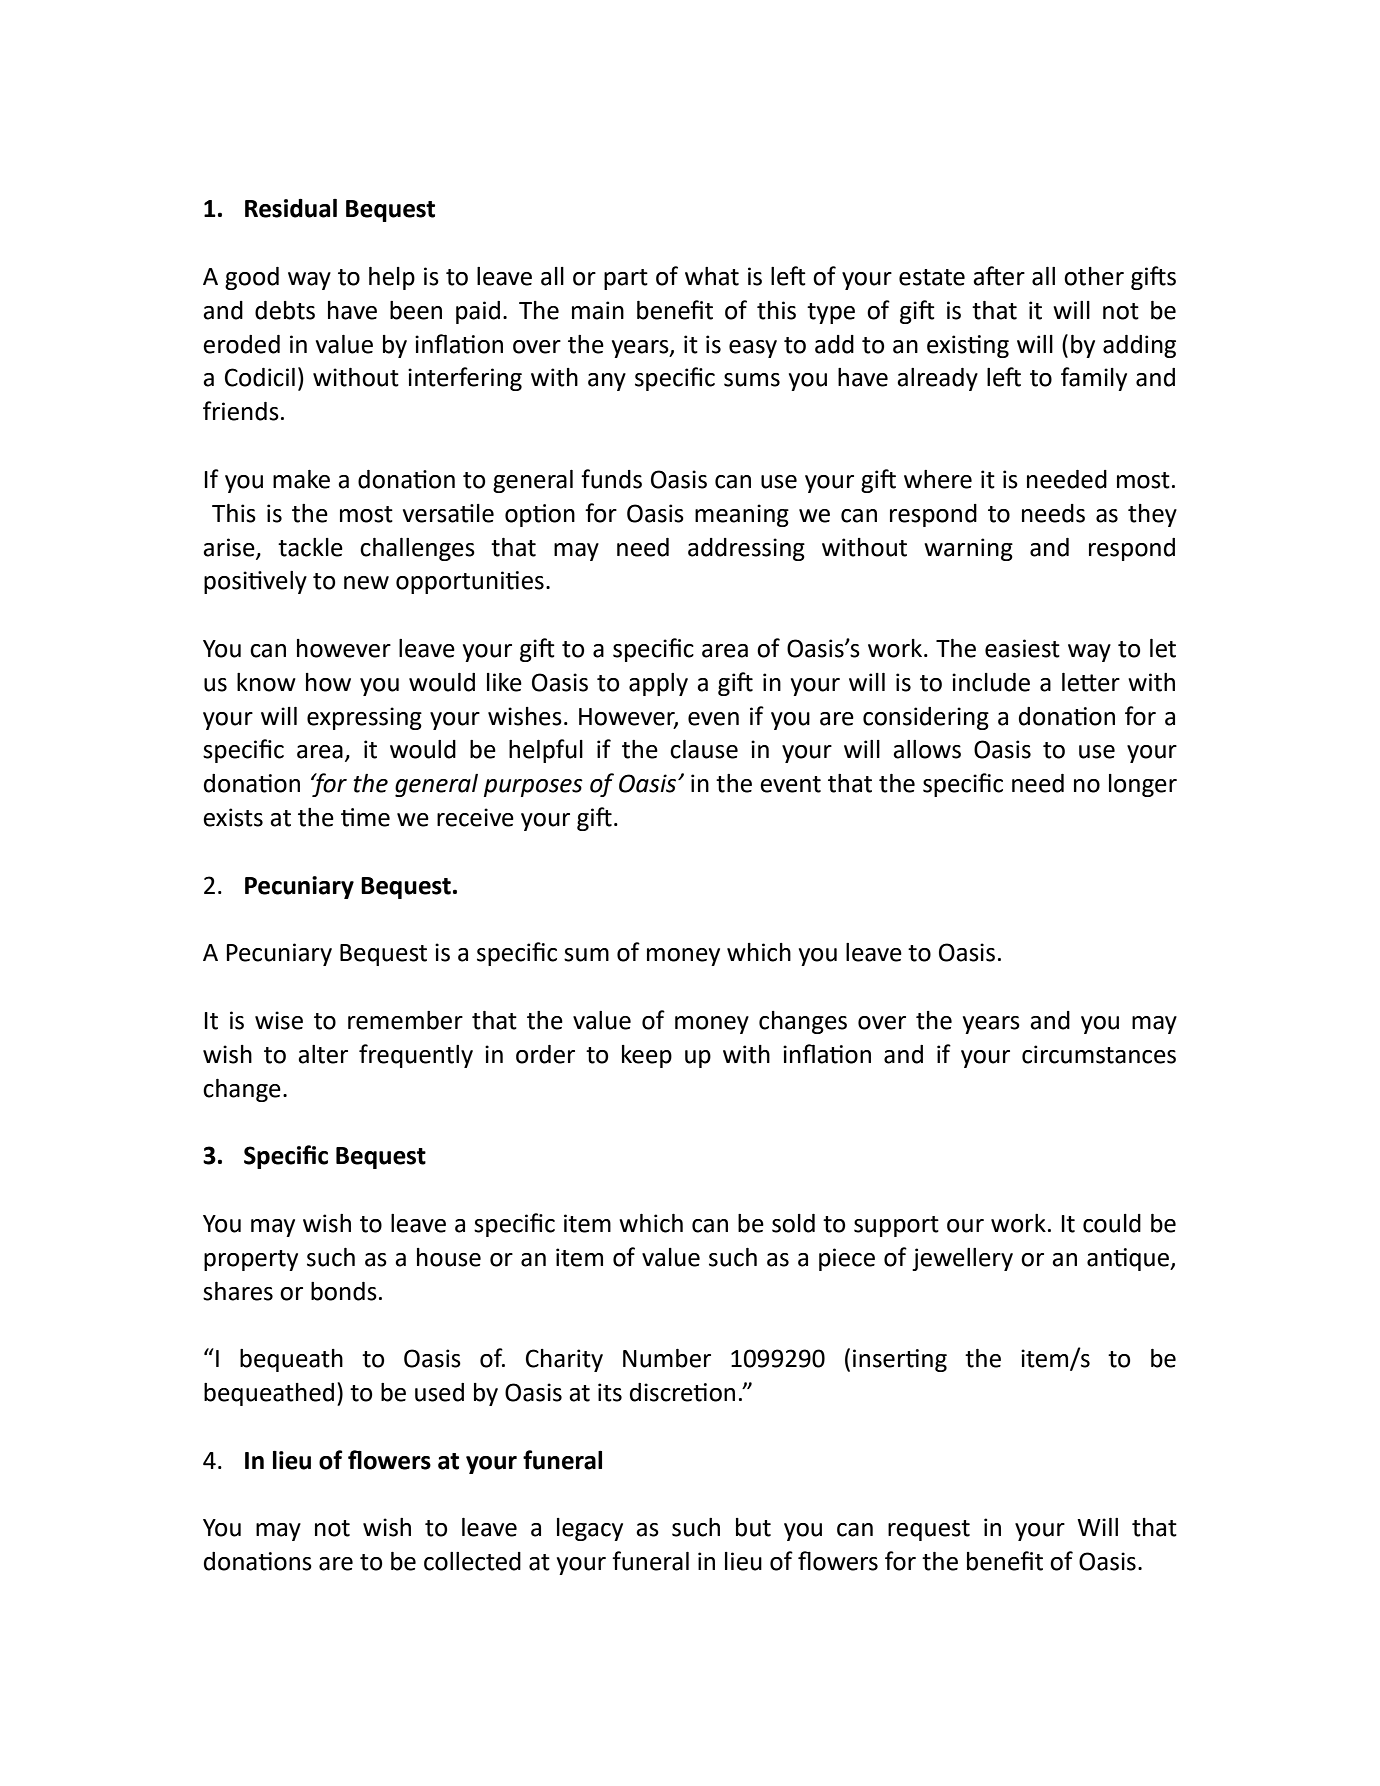  Describe the element at coordinates (472, 1561) in the document. I see `collected` at that location.
